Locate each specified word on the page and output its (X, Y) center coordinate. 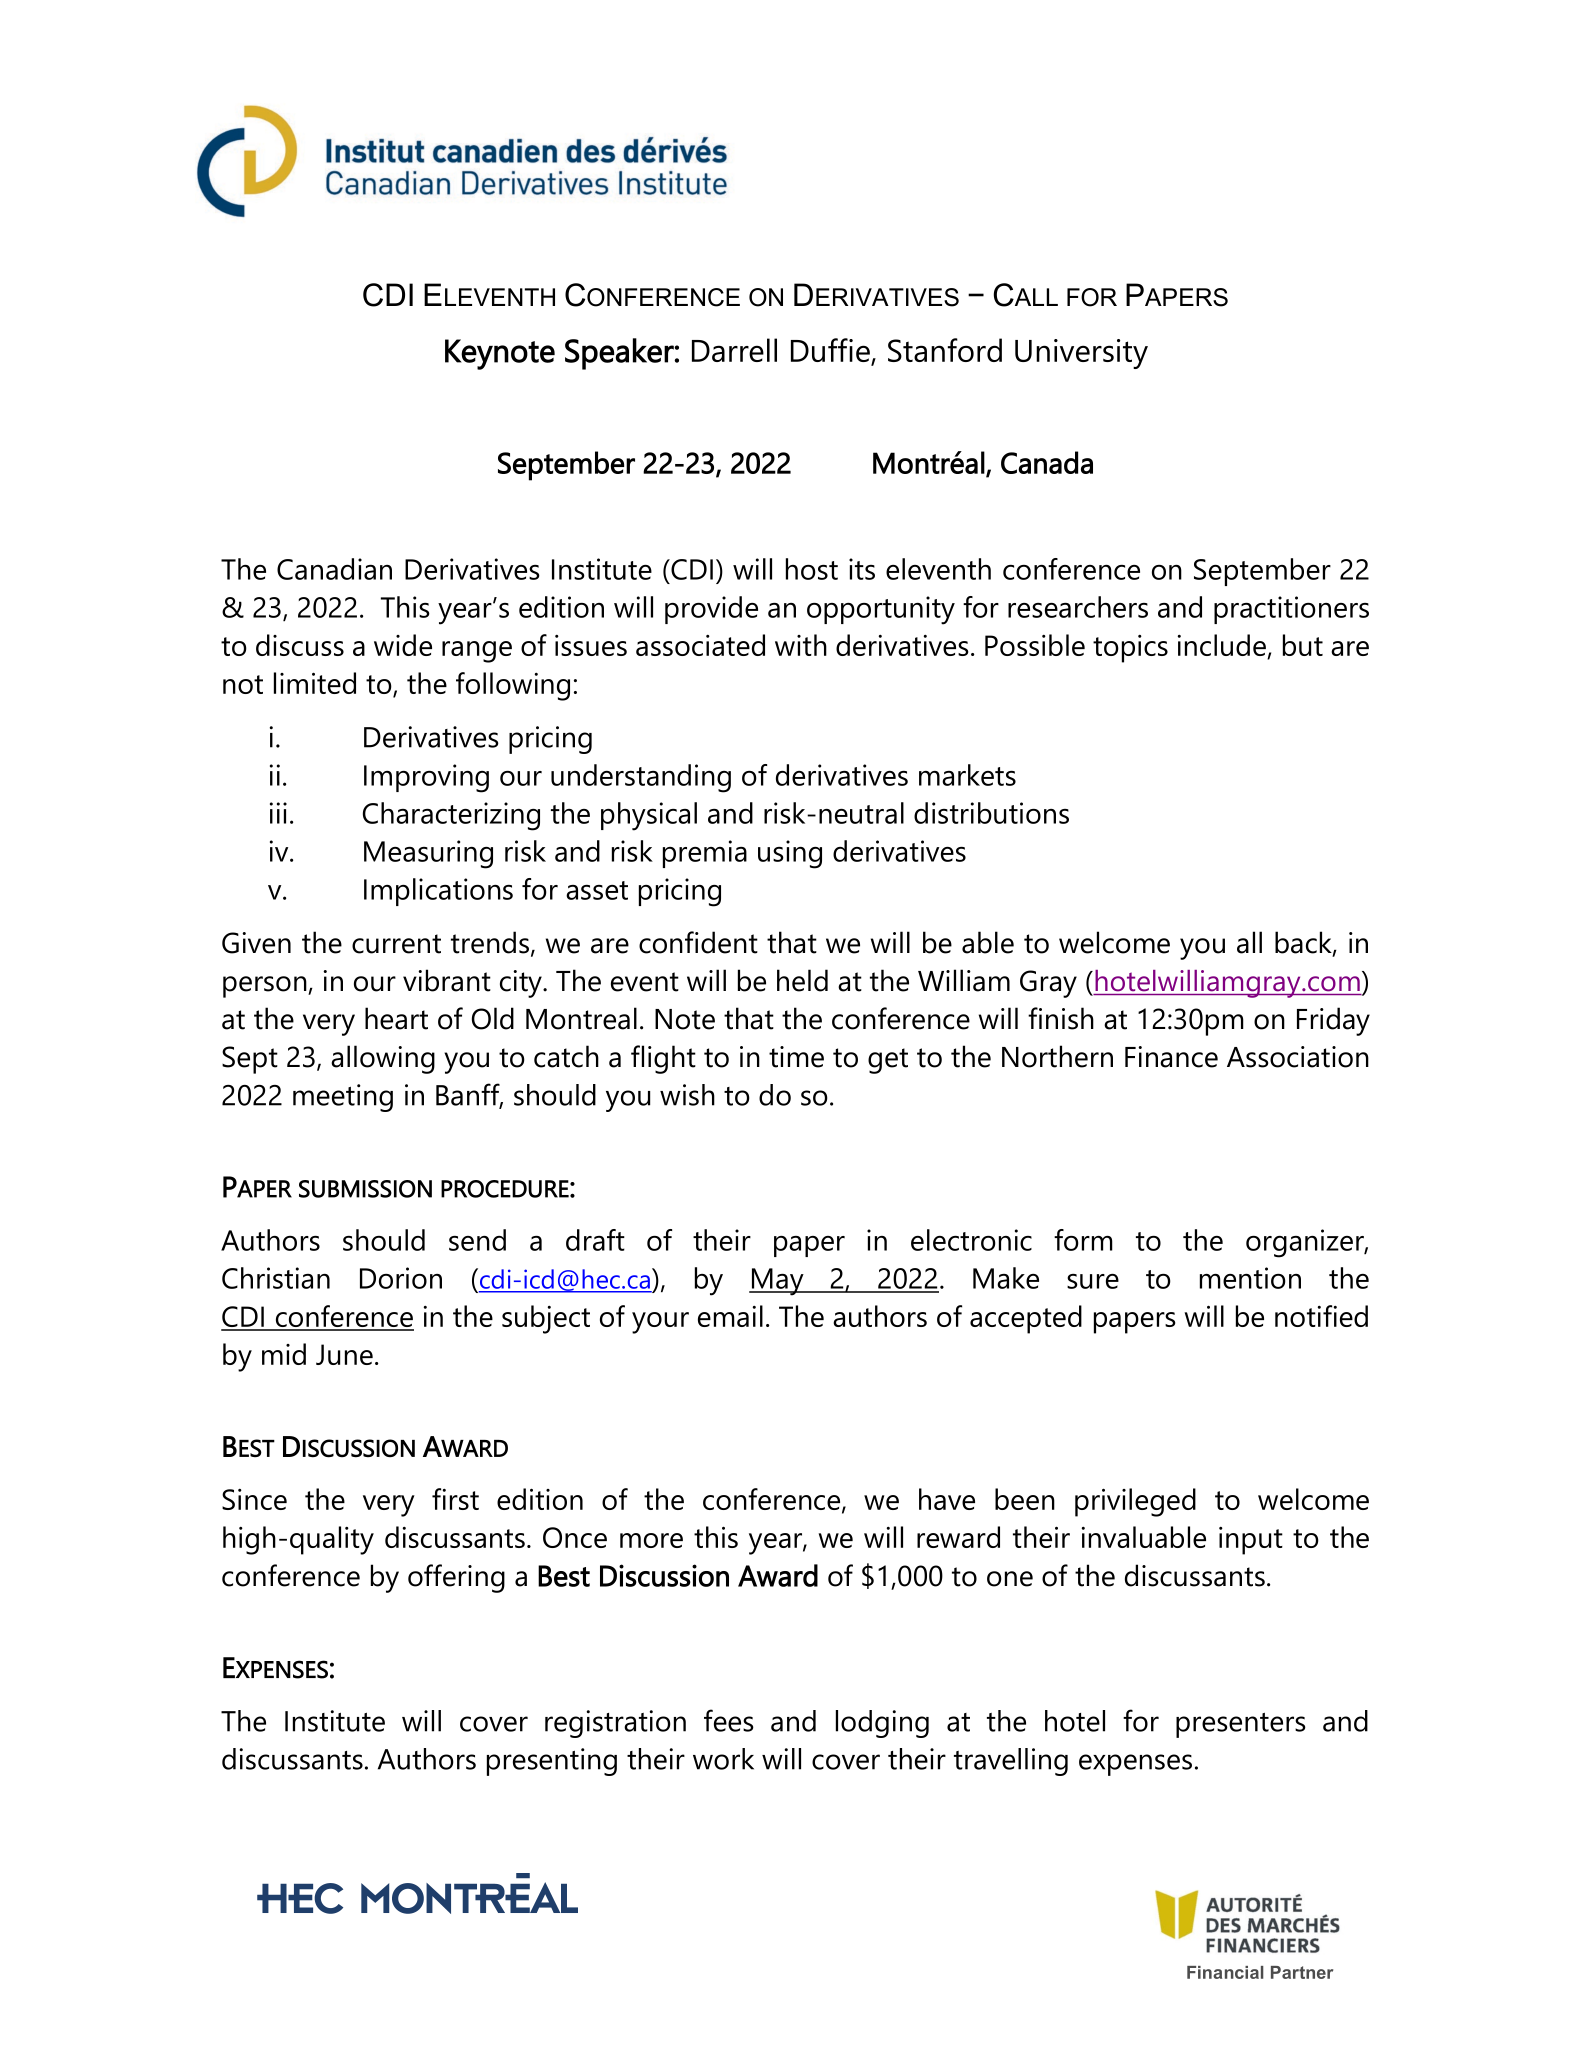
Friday (1333, 1021)
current (396, 944)
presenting (552, 1762)
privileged (1135, 1502)
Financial (1225, 1972)
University (1081, 354)
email (730, 1316)
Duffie (831, 351)
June (344, 1354)
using (790, 854)
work (723, 1759)
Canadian (334, 569)
